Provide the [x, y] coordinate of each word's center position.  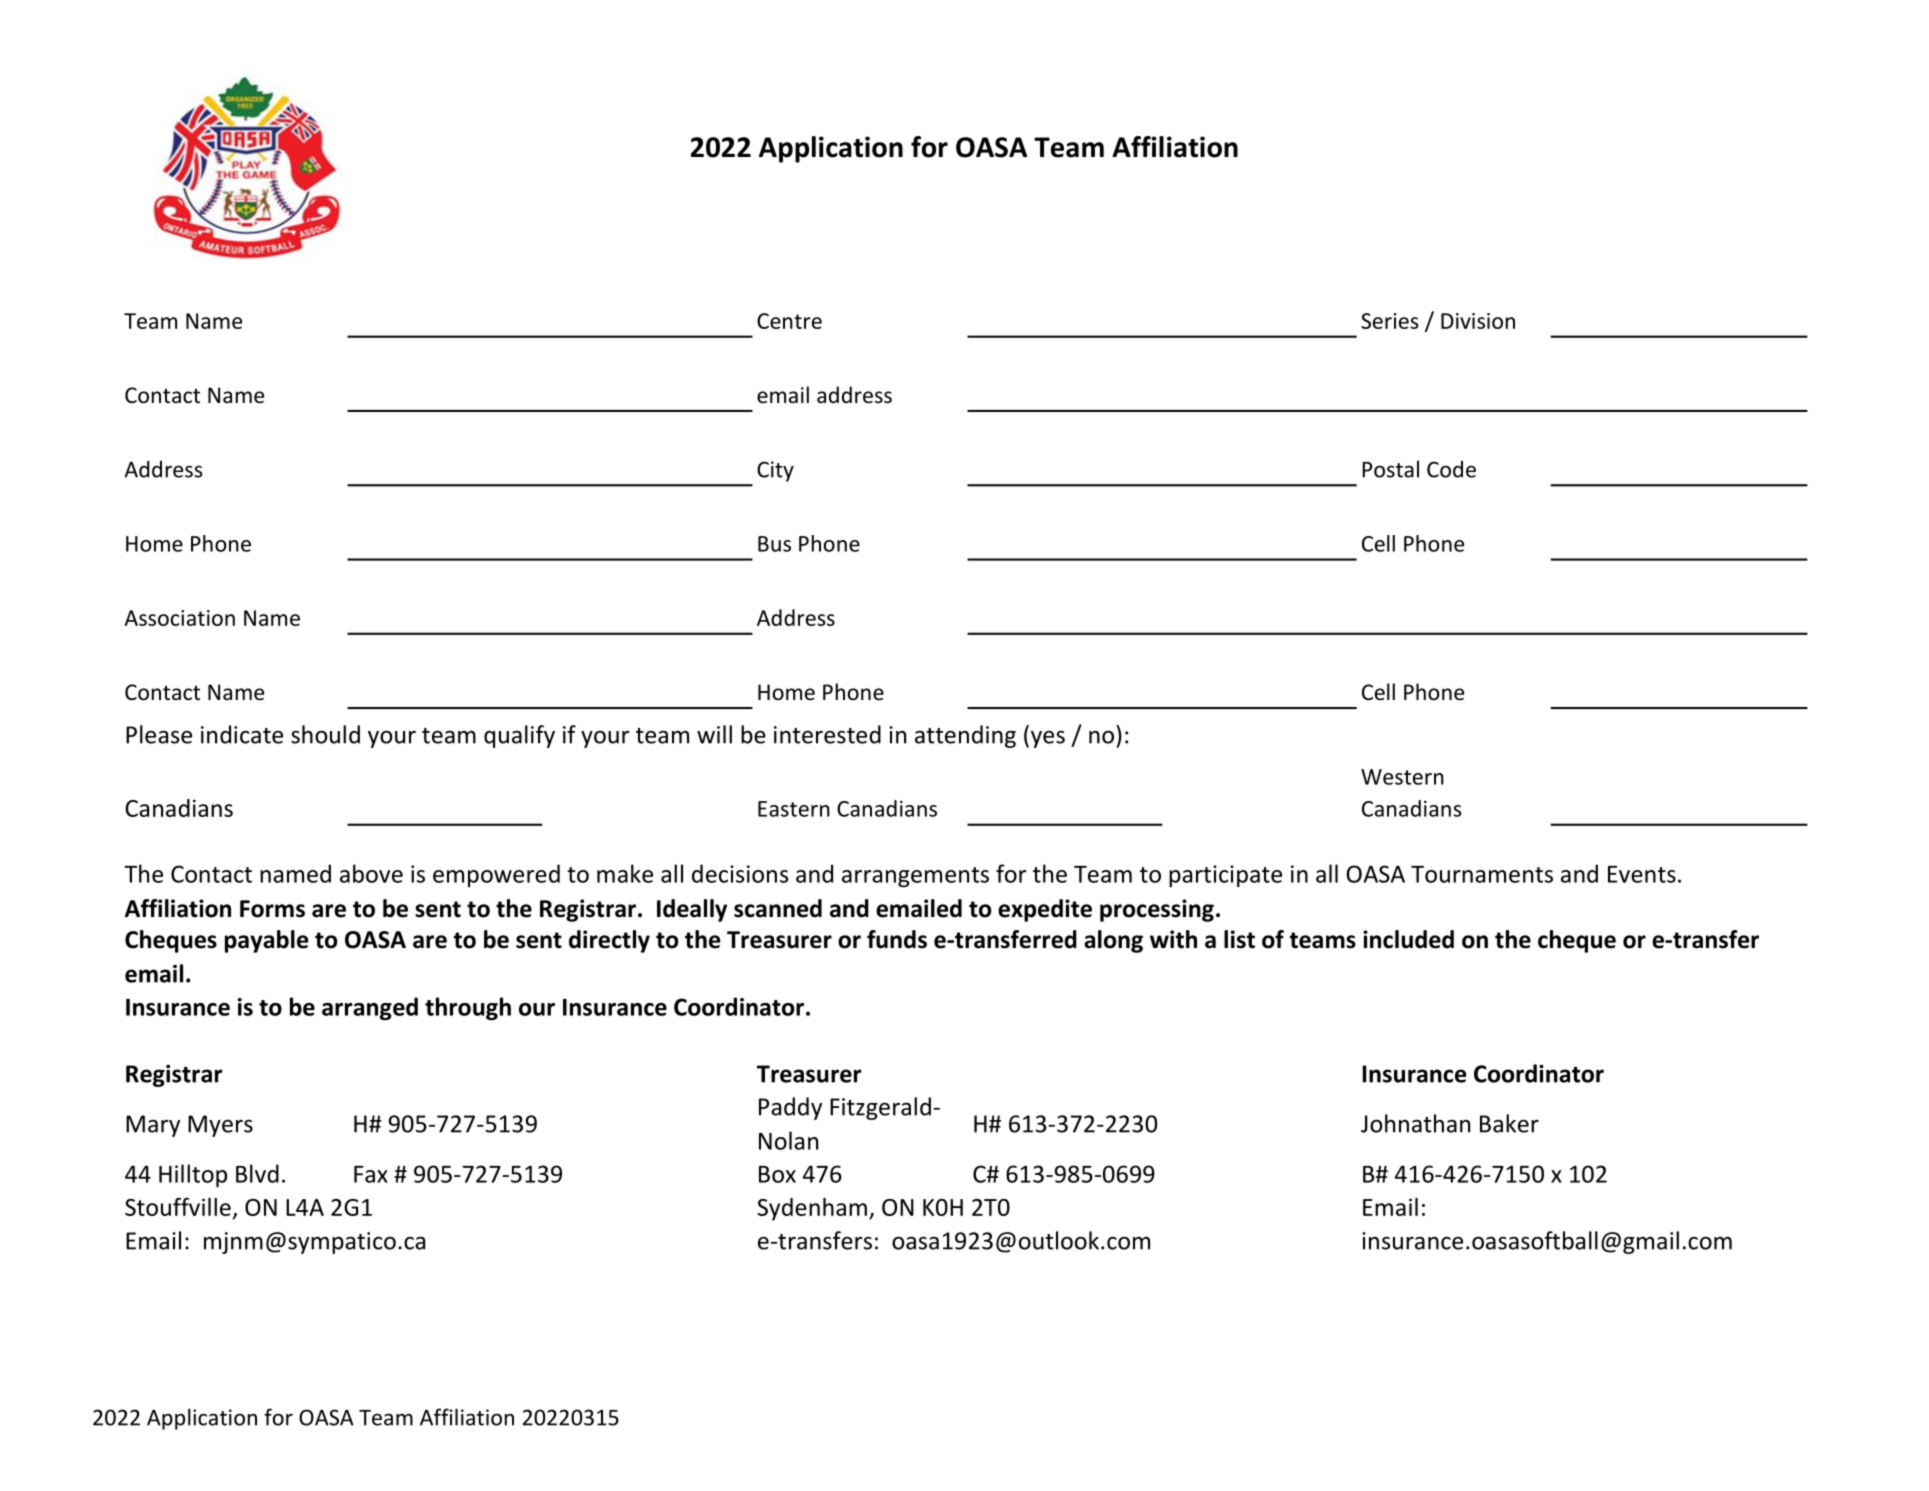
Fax [371, 1174]
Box [777, 1174]
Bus [774, 544]
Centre [789, 321]
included [1408, 939]
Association [179, 618]
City [775, 471]
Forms [272, 909]
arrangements [915, 877]
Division [1478, 321]
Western [1402, 777]
